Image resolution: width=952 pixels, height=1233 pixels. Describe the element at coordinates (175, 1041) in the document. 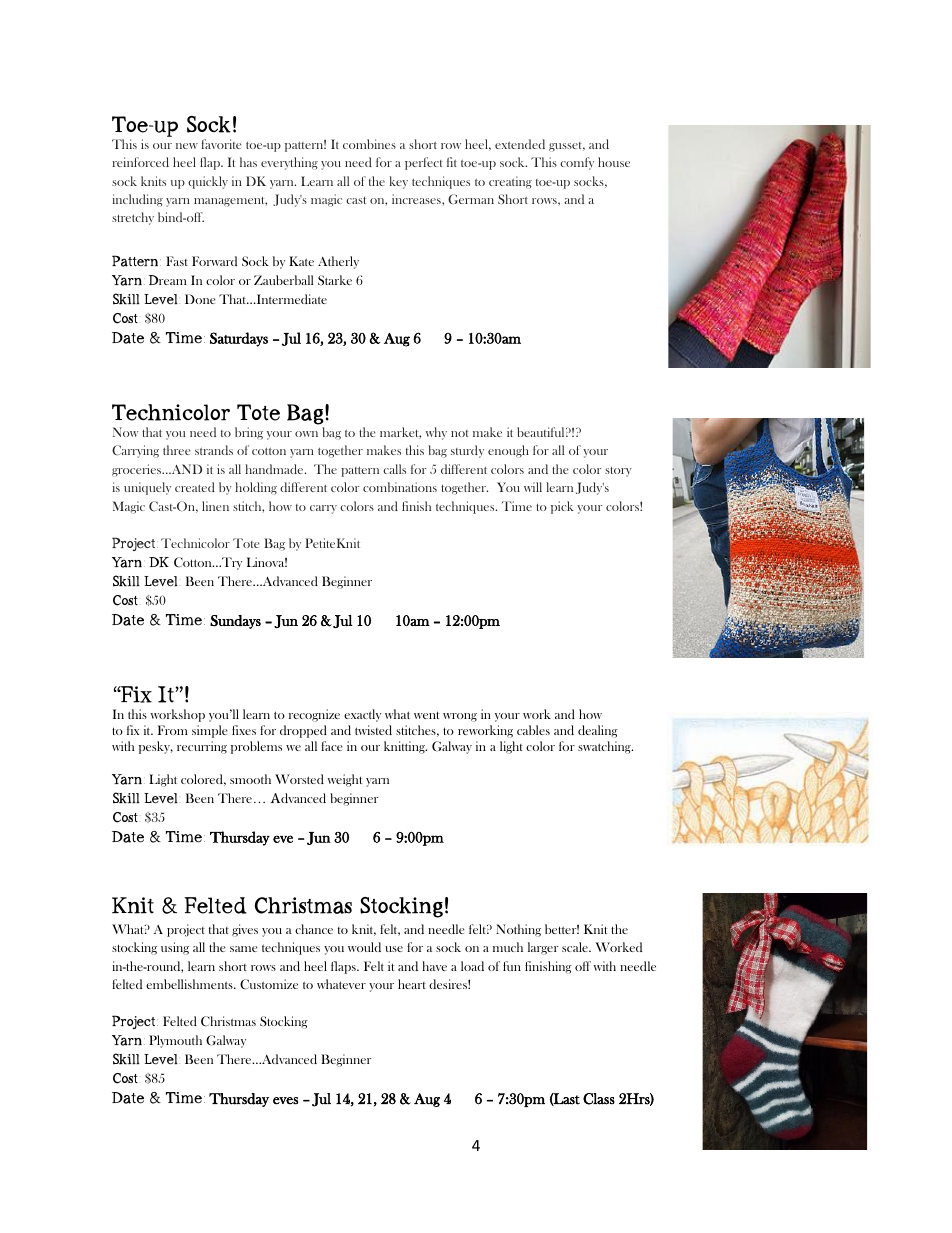

I see `Plymouth` at that location.
